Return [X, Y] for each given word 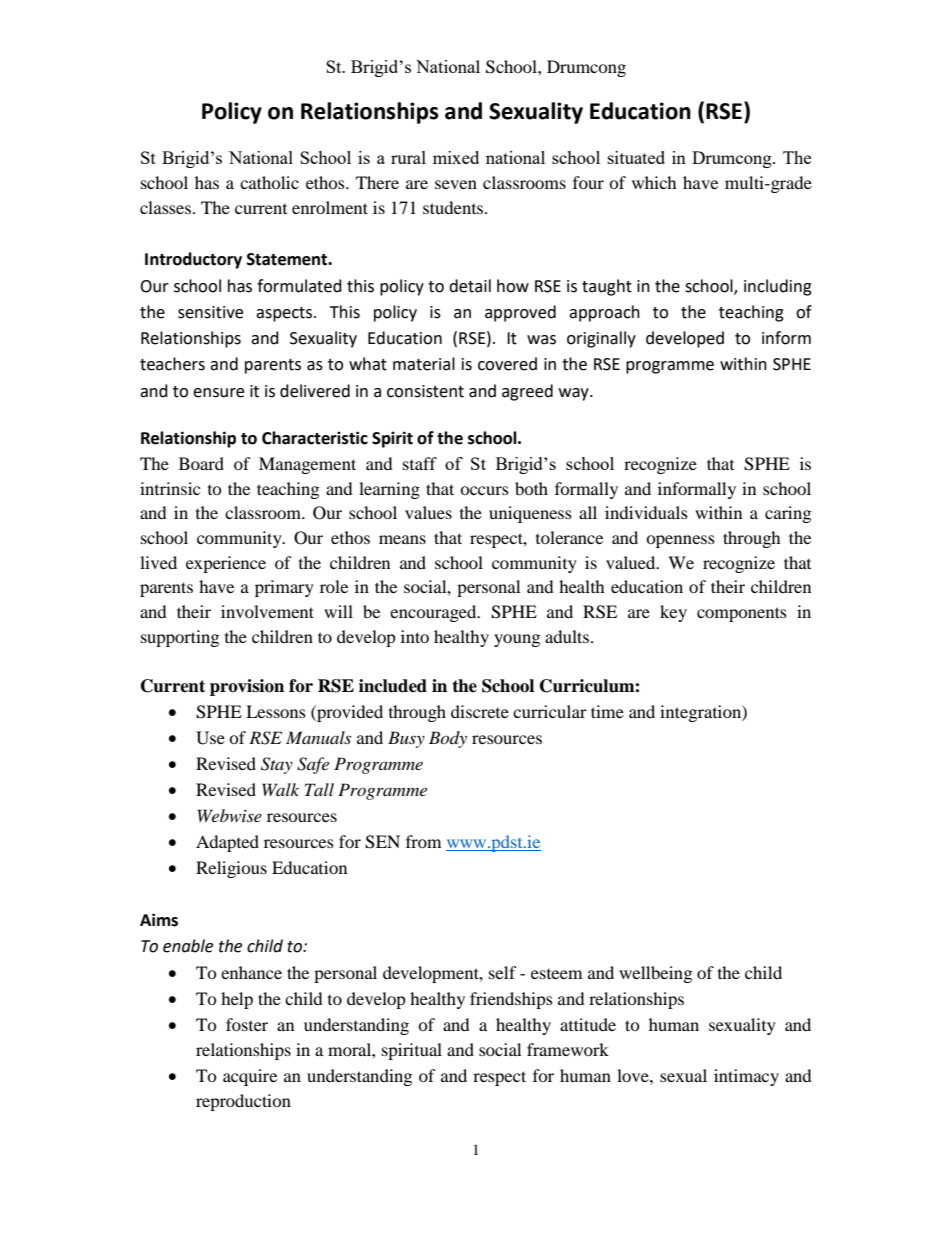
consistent [425, 391]
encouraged [434, 613]
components [742, 614]
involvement [267, 611]
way [575, 394]
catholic [269, 182]
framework [568, 1049]
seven [456, 184]
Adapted [227, 843]
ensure [218, 393]
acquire [250, 1077]
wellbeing [655, 974]
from [423, 841]
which [654, 182]
